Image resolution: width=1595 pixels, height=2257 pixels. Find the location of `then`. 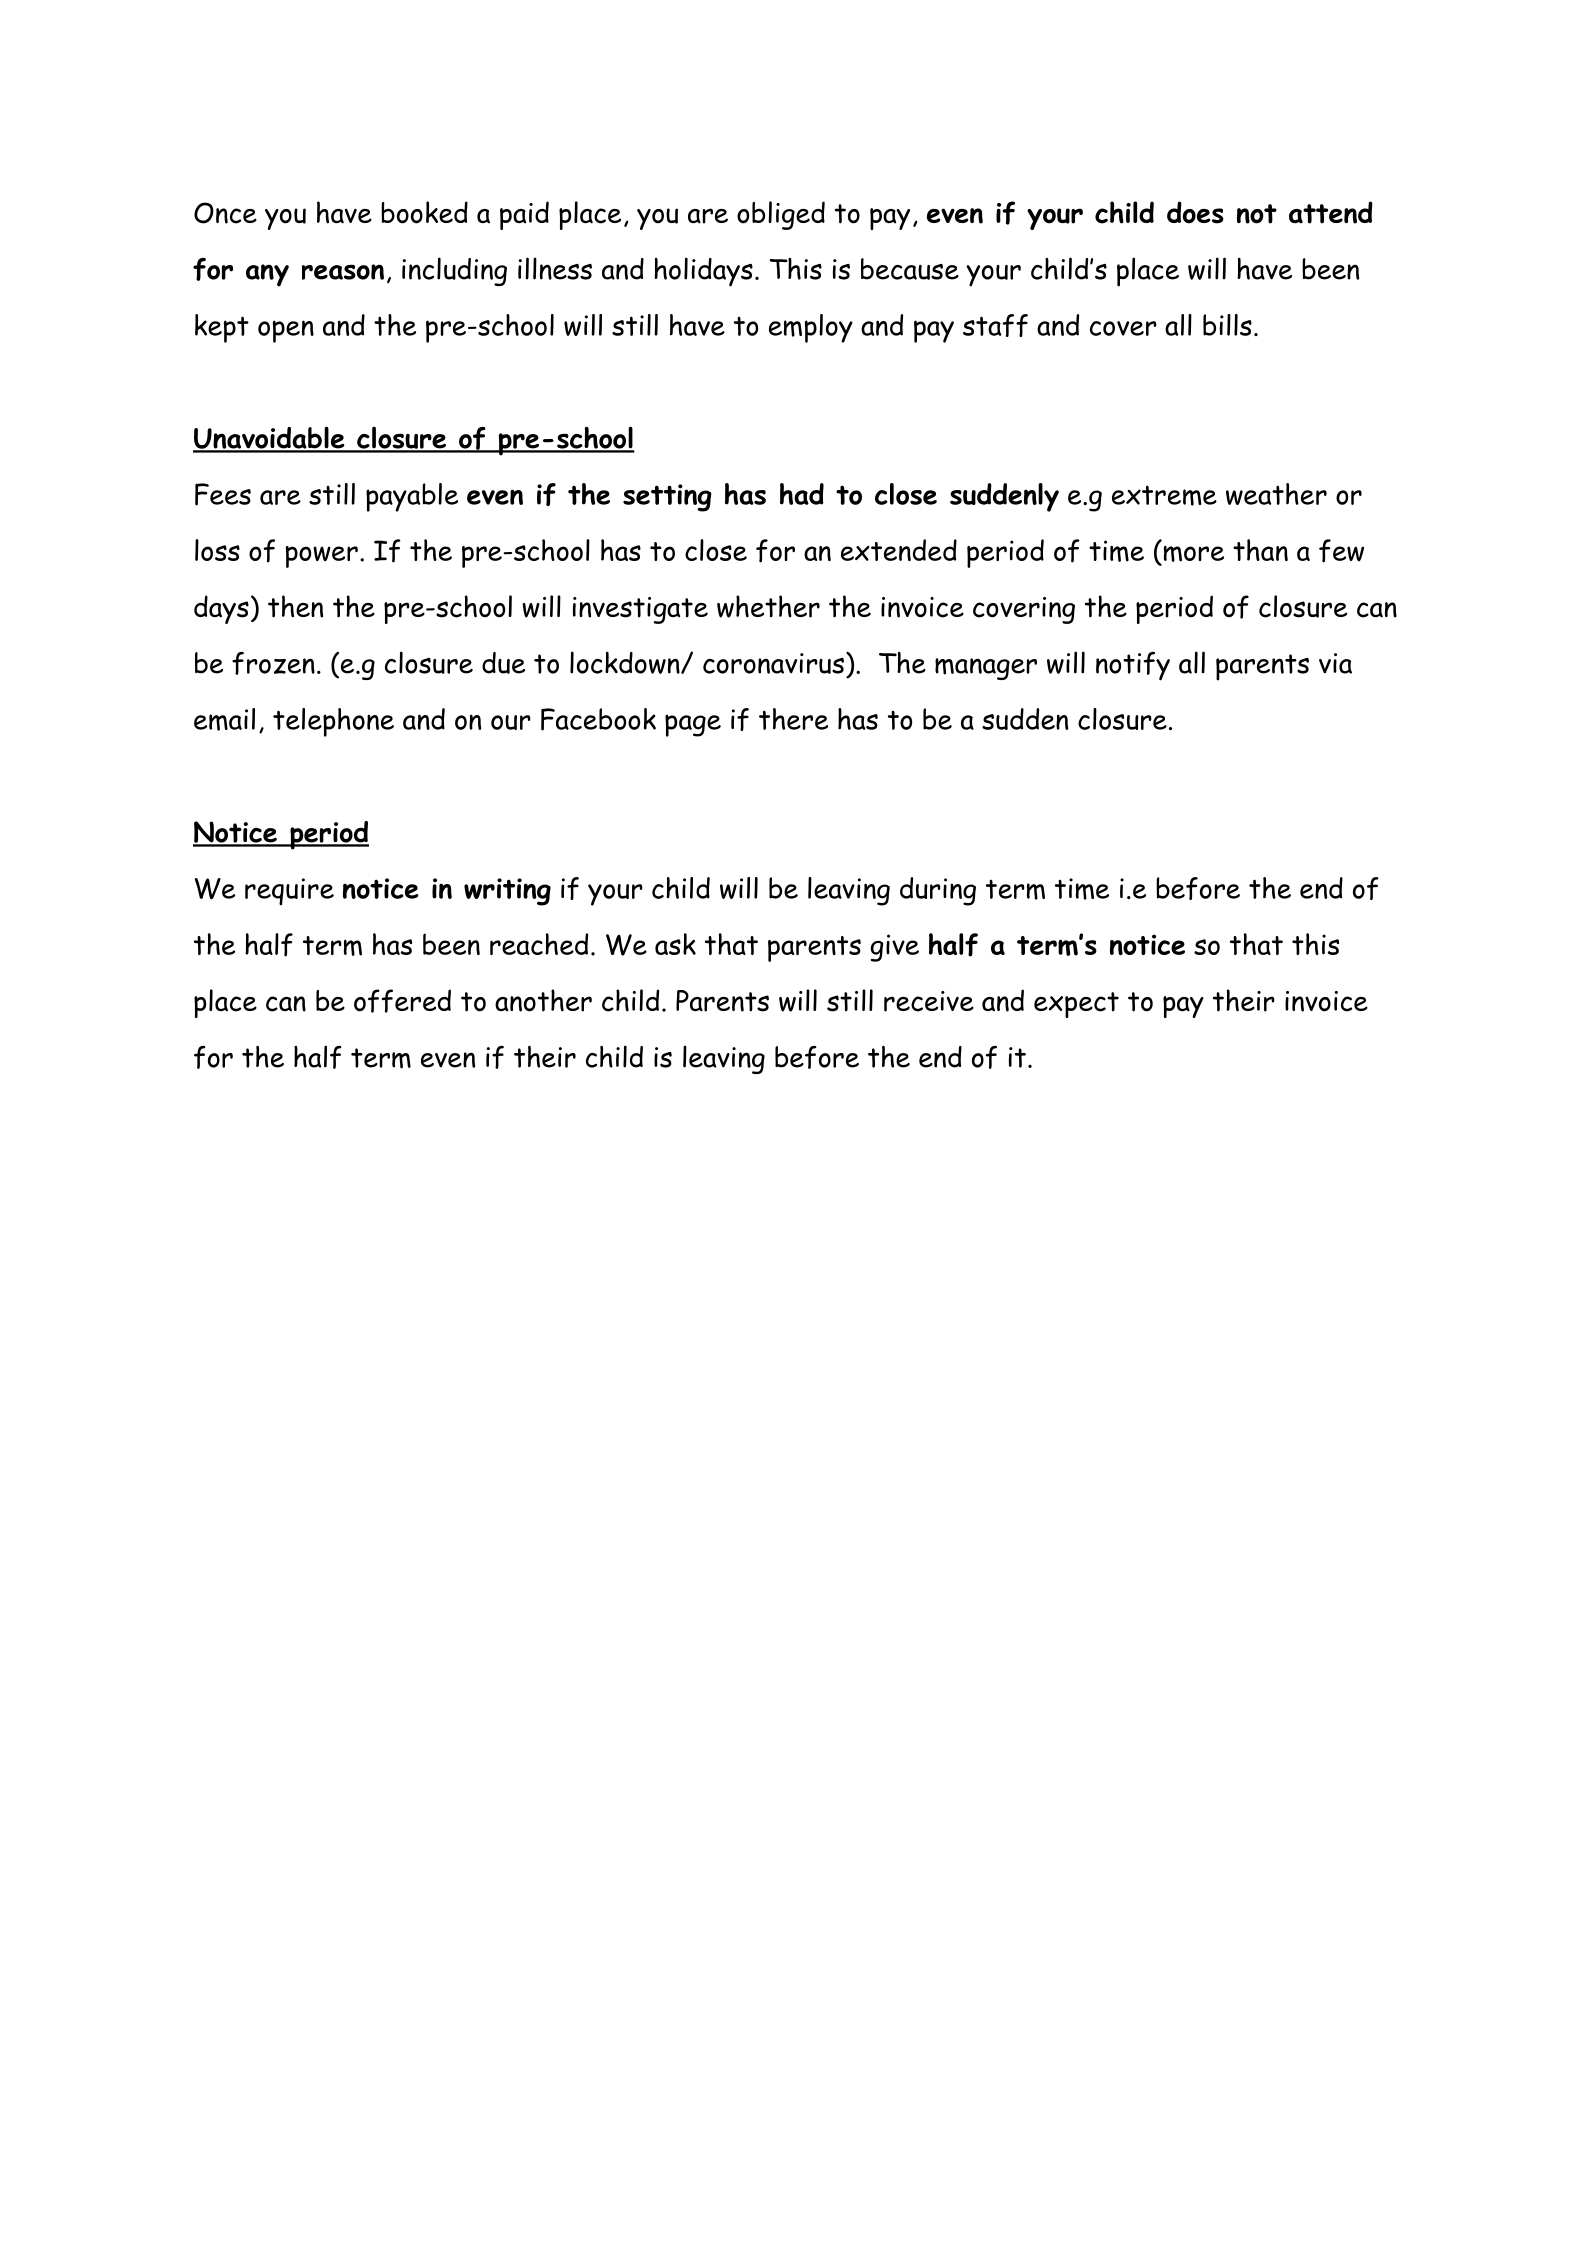

then is located at coordinates (295, 606).
